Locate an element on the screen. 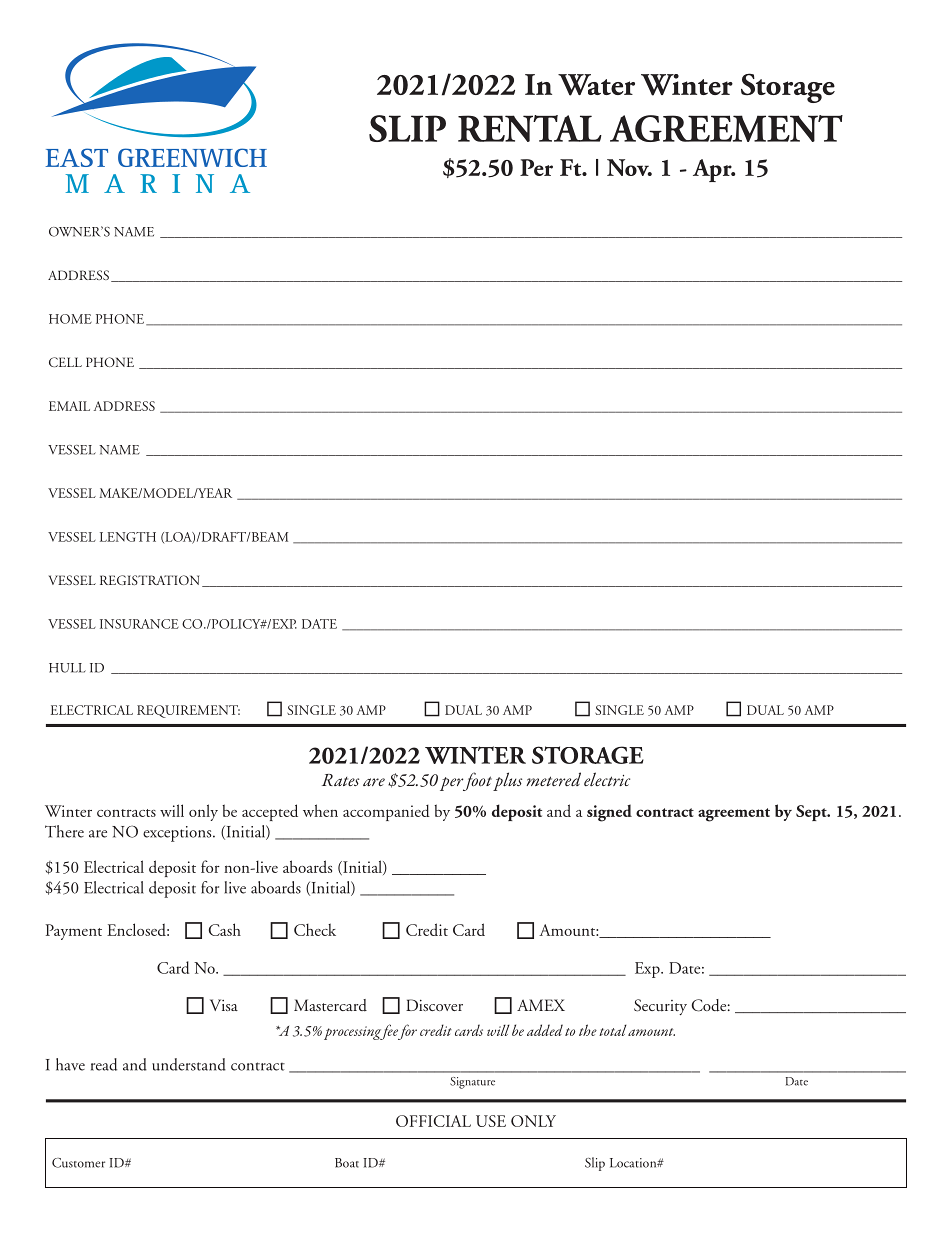 This screenshot has height=1233, width=952. foot is located at coordinates (476, 781).
